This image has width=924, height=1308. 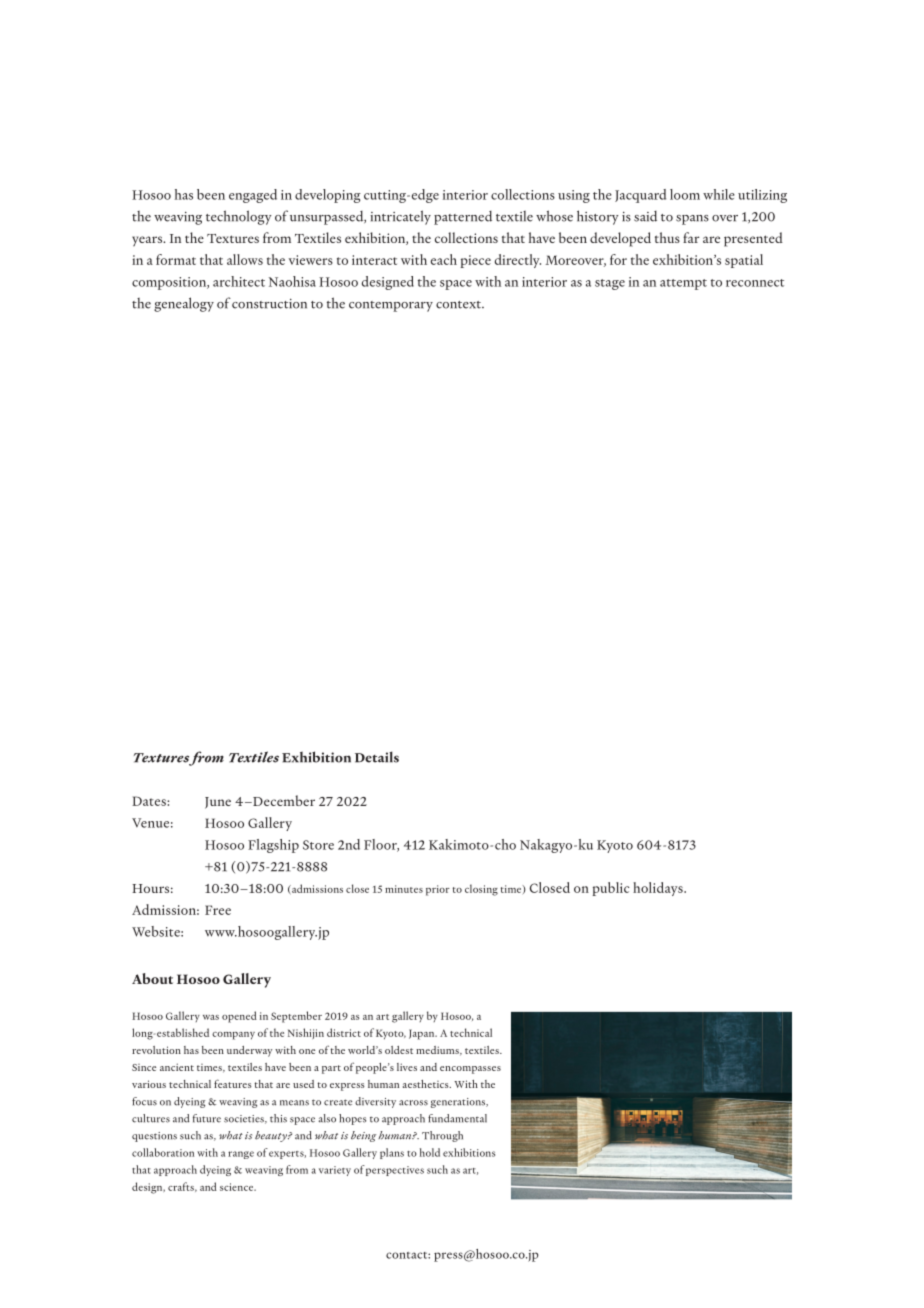 What do you see at coordinates (460, 305) in the image?
I see `context` at bounding box center [460, 305].
